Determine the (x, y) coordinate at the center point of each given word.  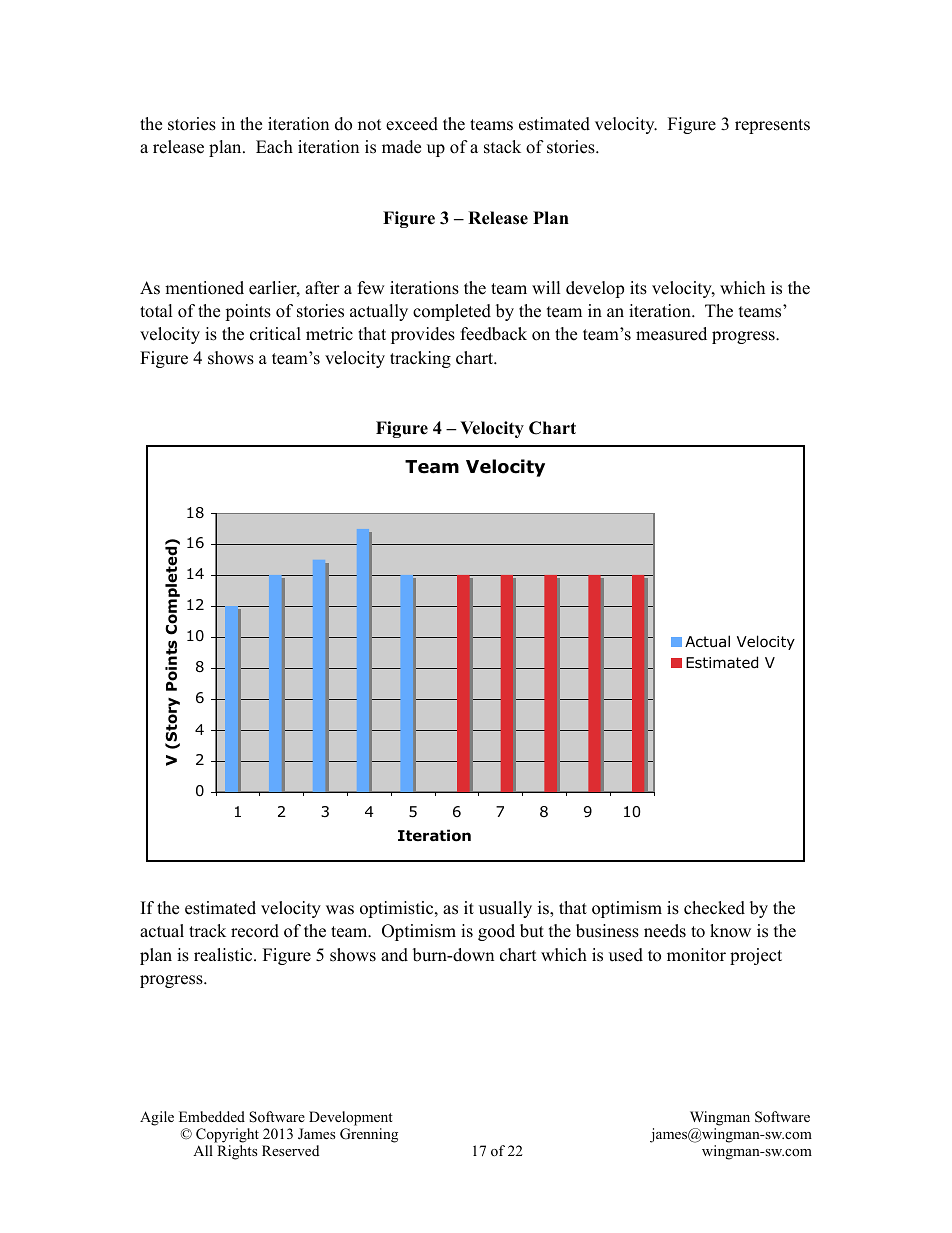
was (340, 910)
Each (274, 147)
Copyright (227, 1135)
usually (505, 909)
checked (714, 908)
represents (772, 126)
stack (502, 147)
